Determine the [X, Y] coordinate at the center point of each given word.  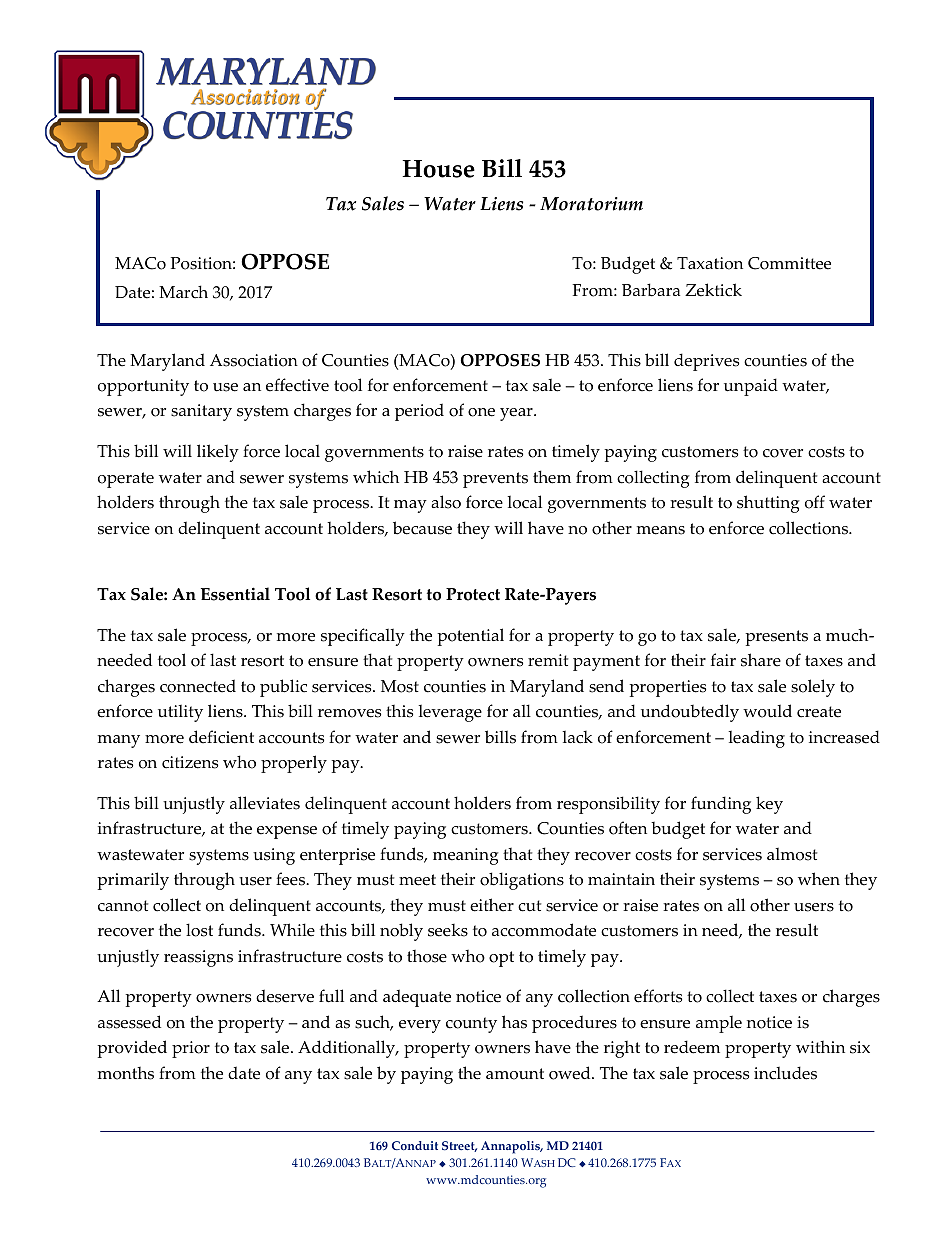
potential [470, 637]
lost [199, 930]
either [492, 905]
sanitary [201, 412]
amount [515, 1074]
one [481, 412]
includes [785, 1073]
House [438, 169]
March [183, 292]
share [761, 660]
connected [198, 686]
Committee [789, 263]
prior [191, 1049]
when [819, 879]
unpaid [751, 387]
